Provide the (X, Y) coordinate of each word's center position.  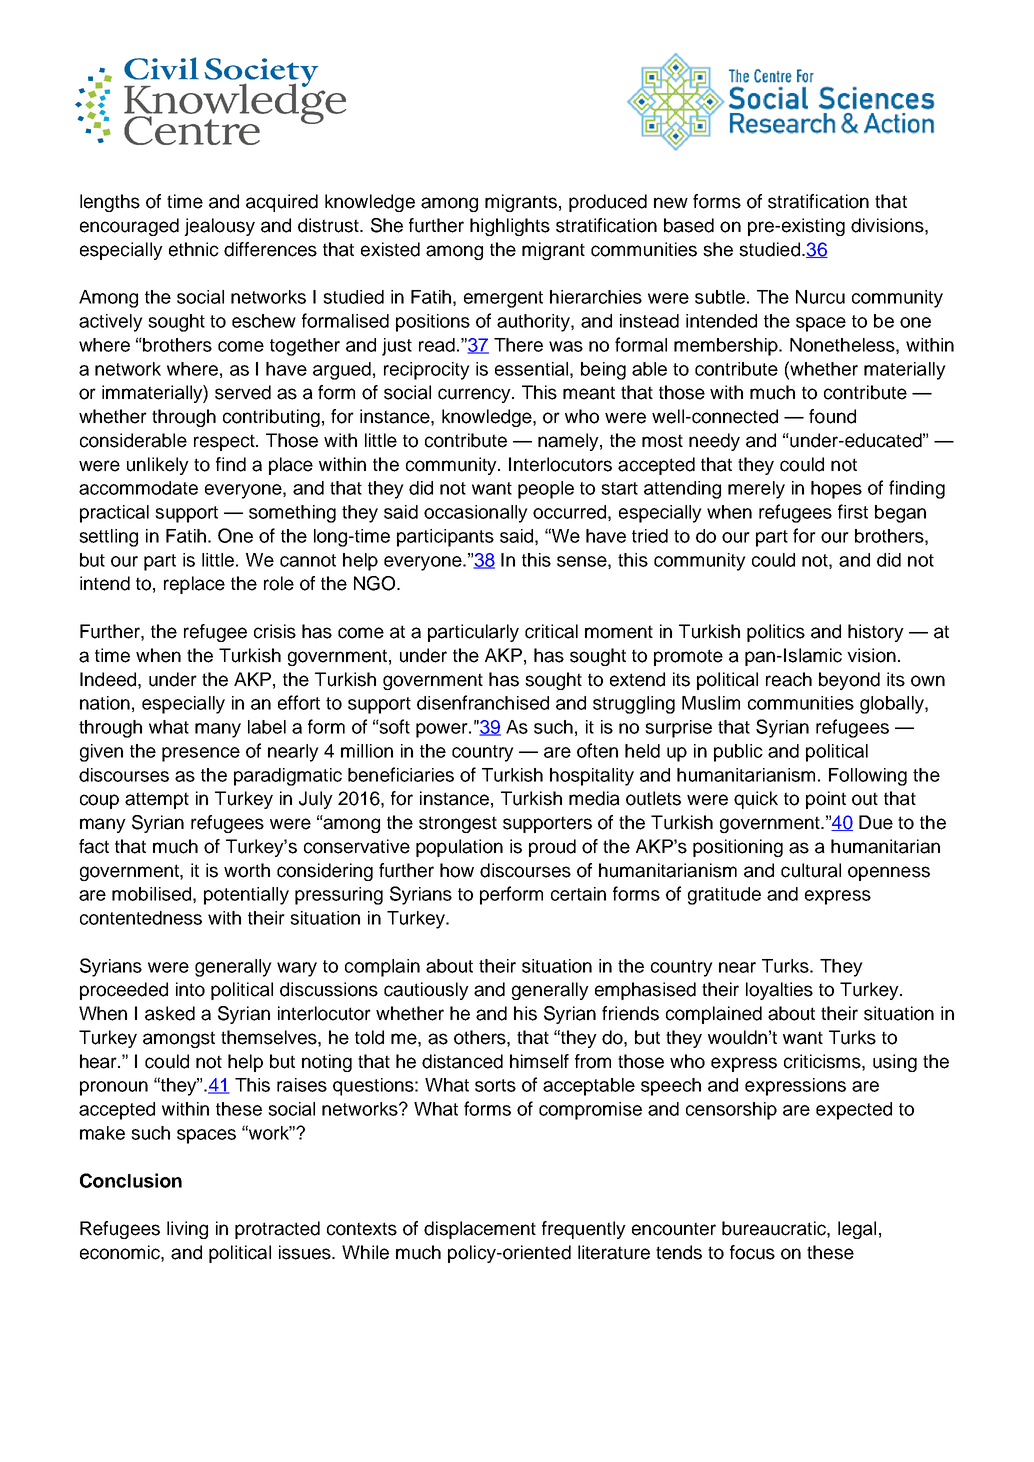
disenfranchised (483, 702)
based (689, 225)
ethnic (194, 249)
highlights (510, 227)
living (187, 1230)
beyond (849, 681)
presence (201, 754)
